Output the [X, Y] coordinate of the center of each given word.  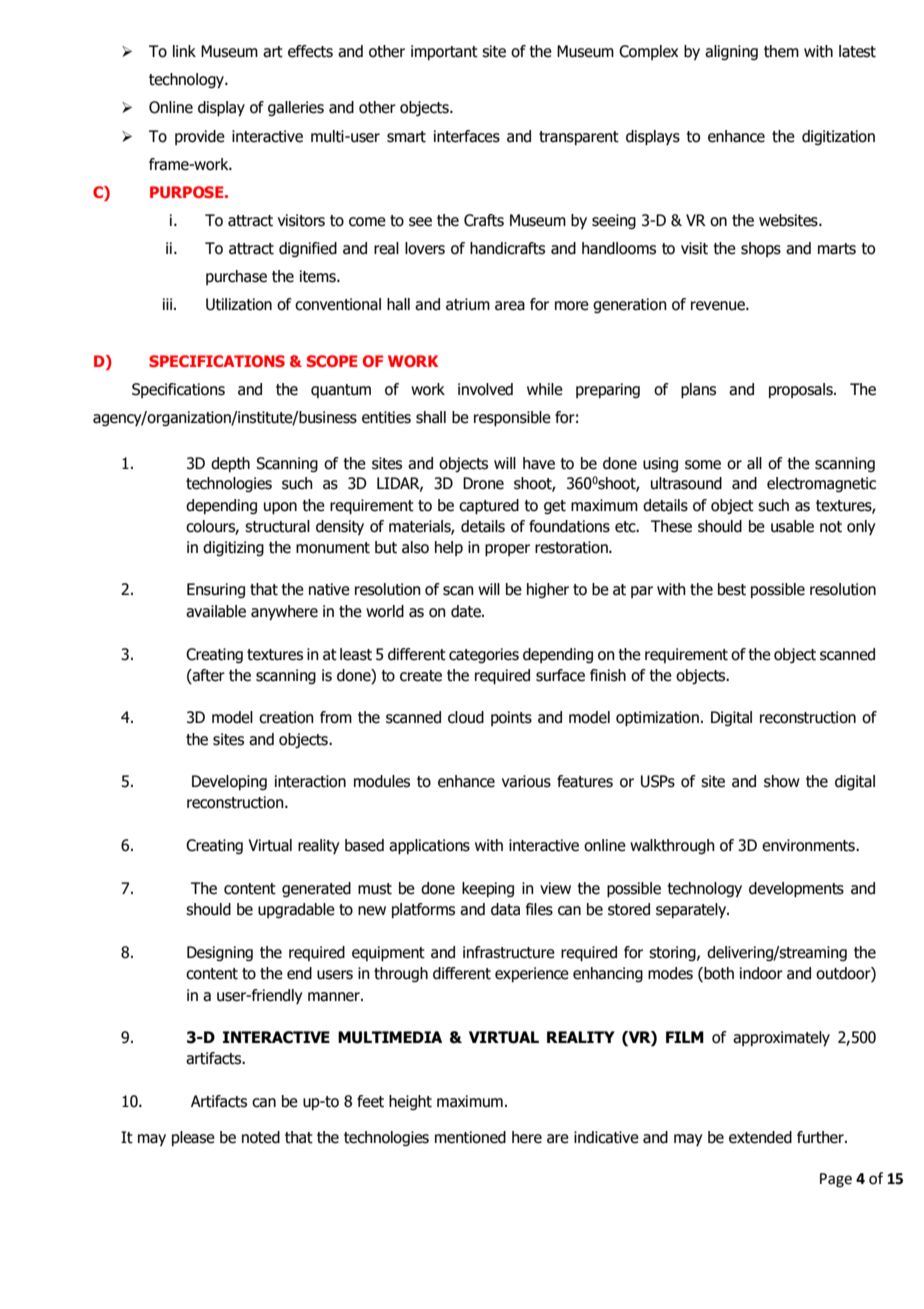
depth [230, 464]
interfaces [467, 136]
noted [261, 1137]
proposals [802, 390]
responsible [512, 419]
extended [760, 1137]
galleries [296, 108]
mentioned [470, 1137]
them [781, 51]
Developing [229, 782]
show [782, 781]
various [526, 781]
